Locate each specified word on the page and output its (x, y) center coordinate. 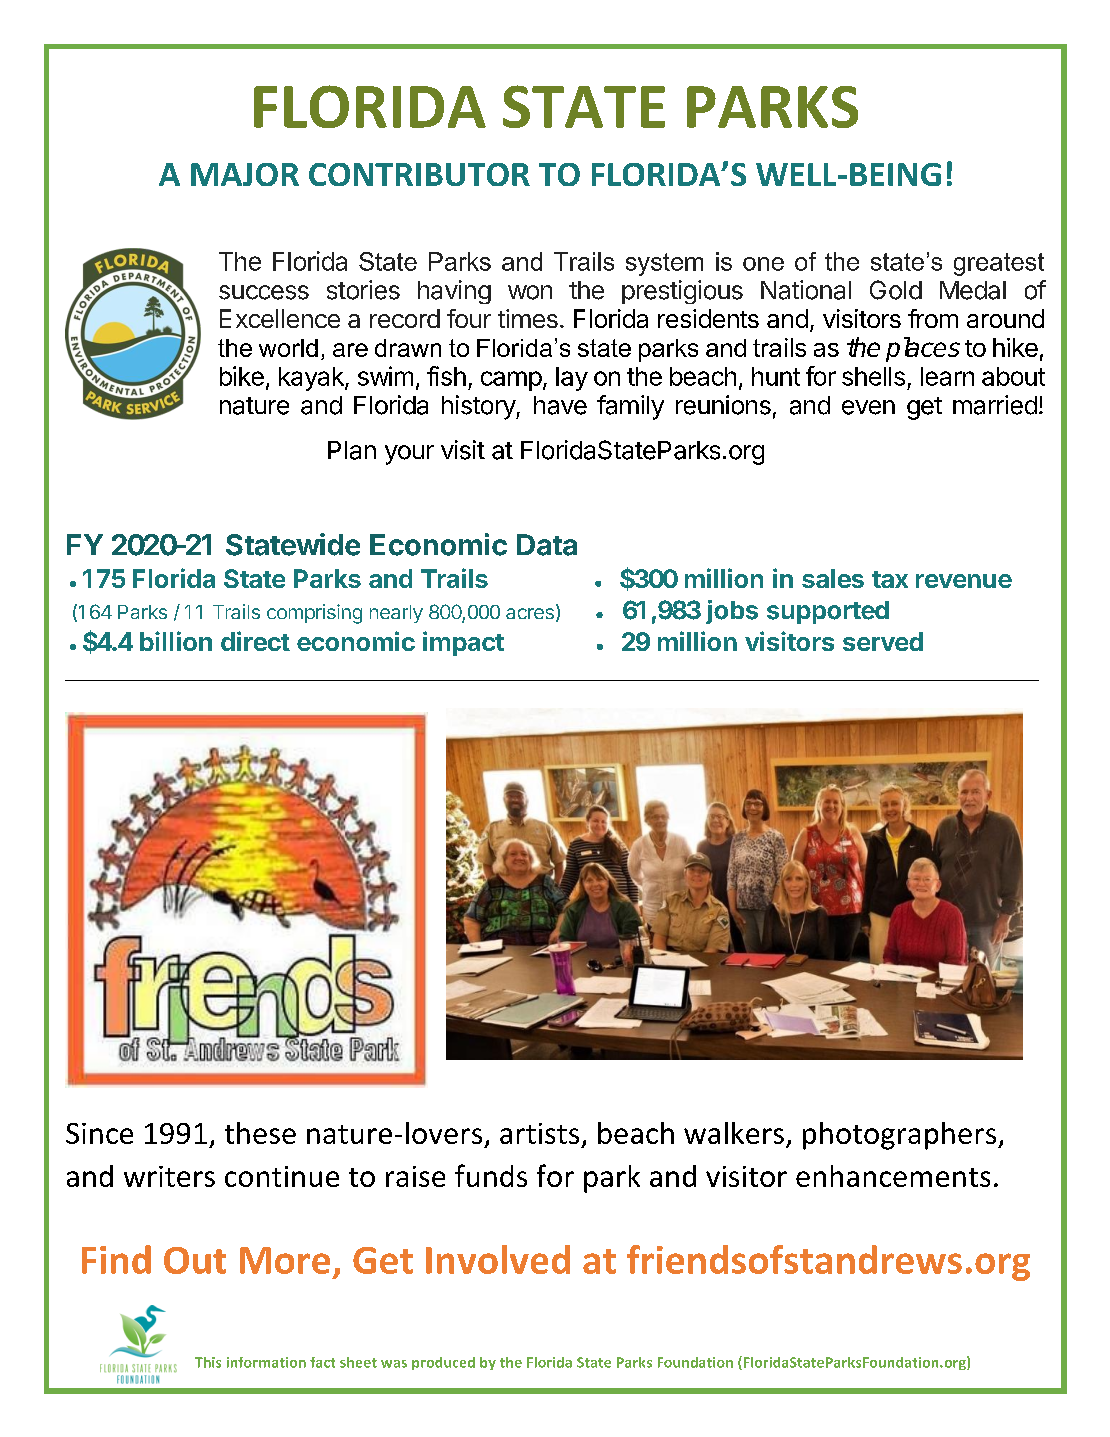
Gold (896, 290)
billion (176, 641)
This (208, 1362)
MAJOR (245, 174)
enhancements (893, 1176)
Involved (498, 1259)
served (883, 641)
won (530, 292)
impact (463, 643)
